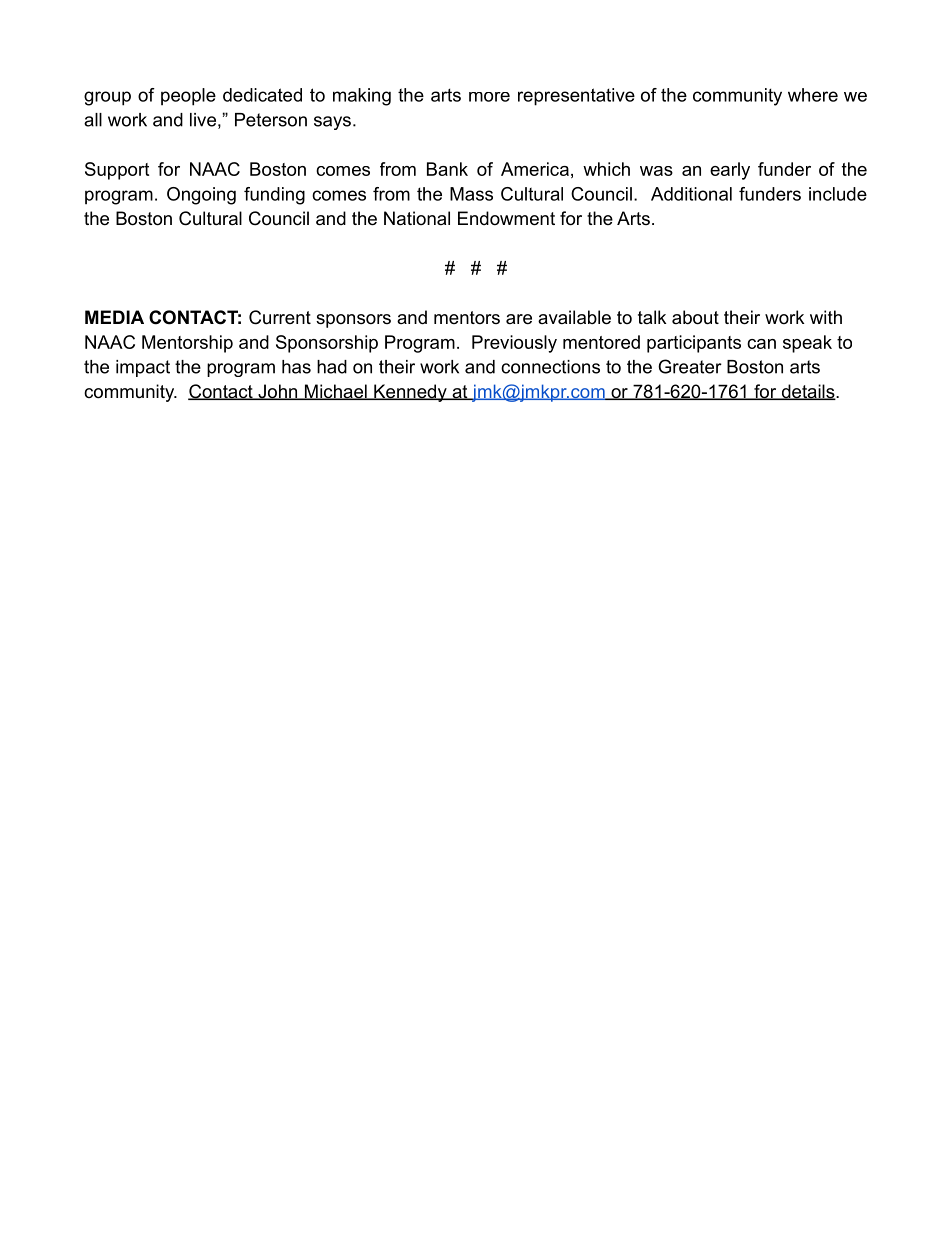 The image size is (952, 1233). What do you see at coordinates (808, 392) in the image?
I see `details` at bounding box center [808, 392].
